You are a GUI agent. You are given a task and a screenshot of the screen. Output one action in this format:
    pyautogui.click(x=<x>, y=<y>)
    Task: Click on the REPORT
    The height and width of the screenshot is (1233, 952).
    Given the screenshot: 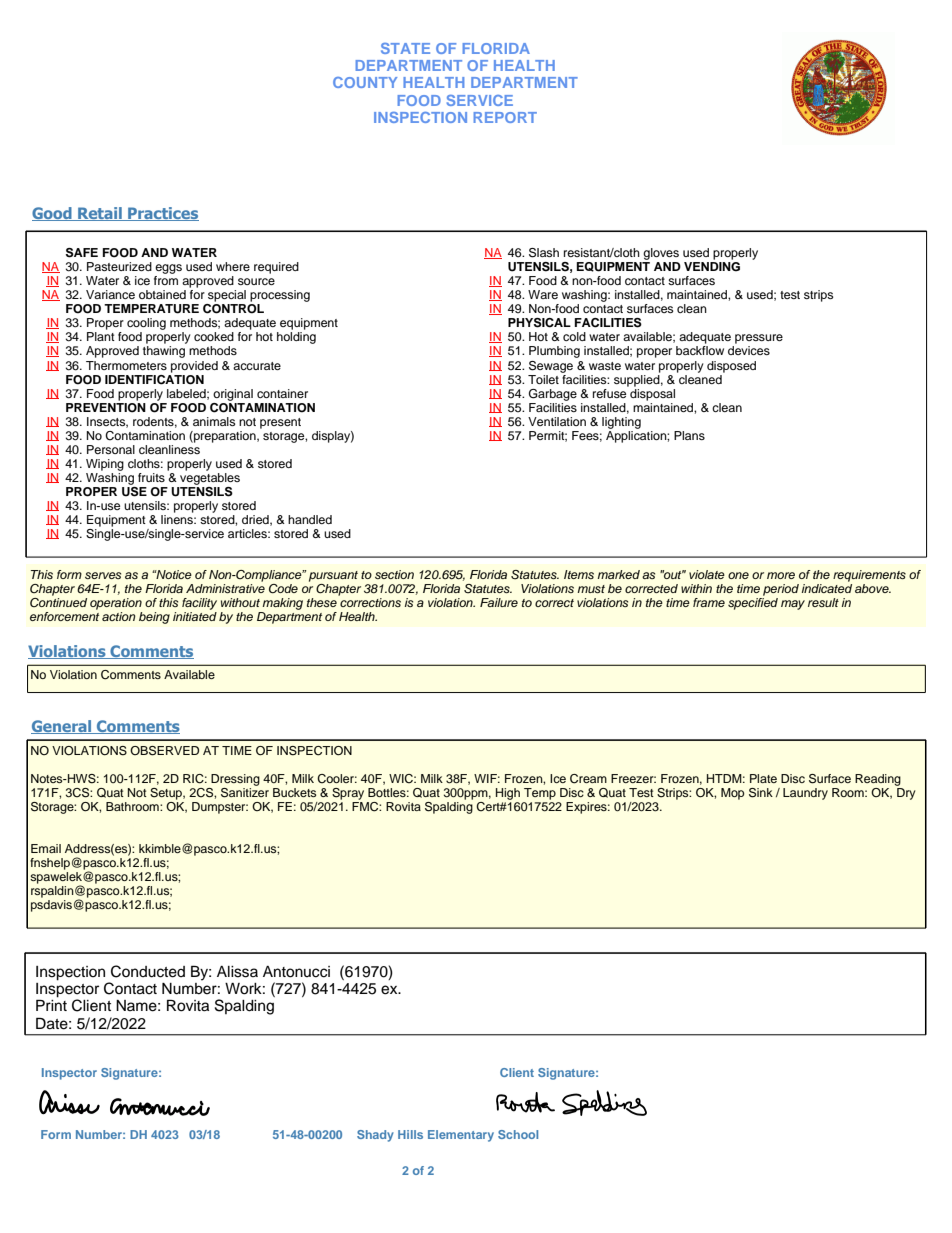 What is the action you would take?
    pyautogui.click(x=505, y=117)
